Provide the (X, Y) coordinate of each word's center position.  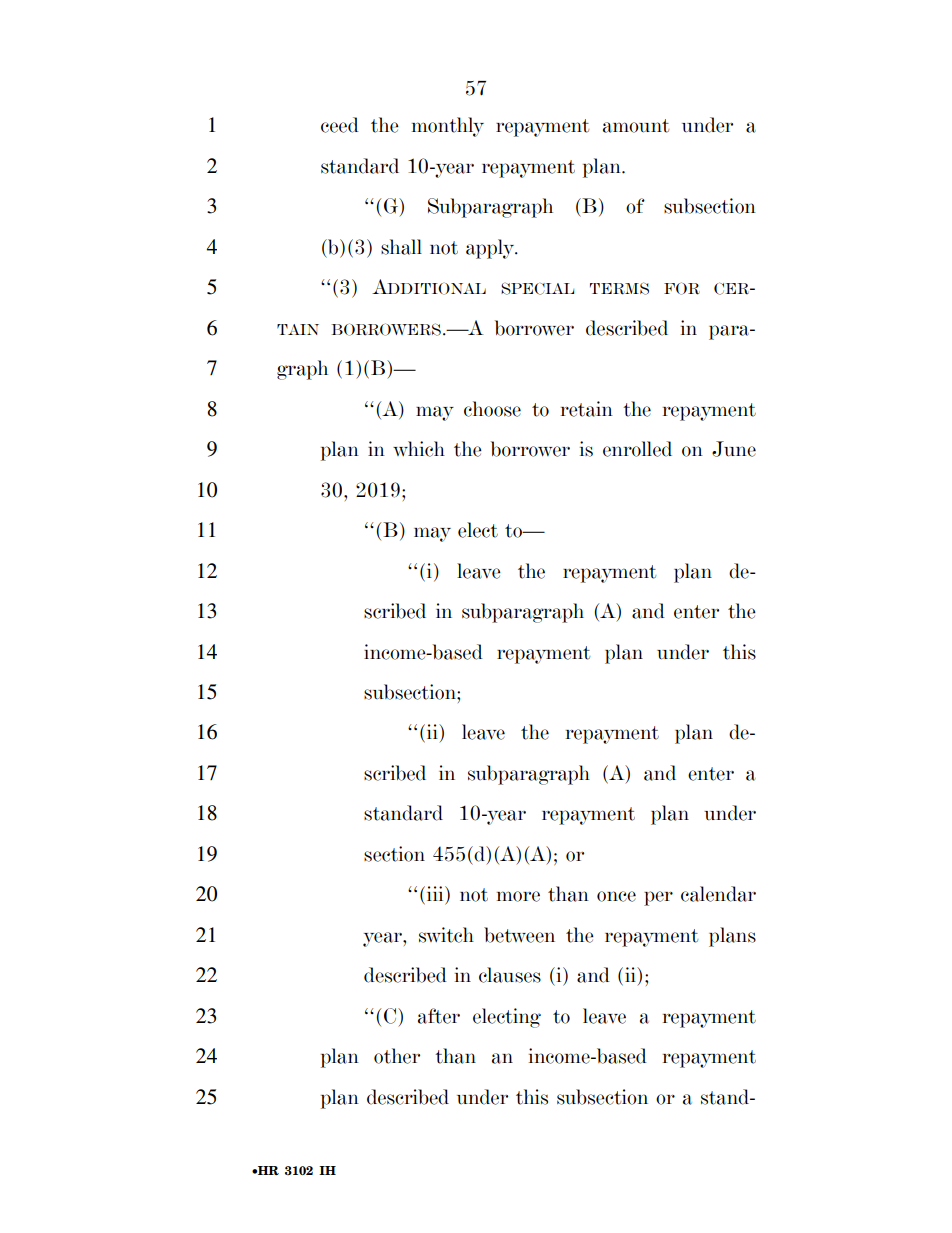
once (616, 896)
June (734, 449)
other (397, 1056)
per (658, 898)
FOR (682, 288)
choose (492, 409)
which (419, 449)
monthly (448, 127)
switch (446, 935)
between (519, 935)
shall (401, 247)
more (518, 896)
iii (436, 893)
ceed (340, 125)
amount (636, 126)
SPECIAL (537, 288)
